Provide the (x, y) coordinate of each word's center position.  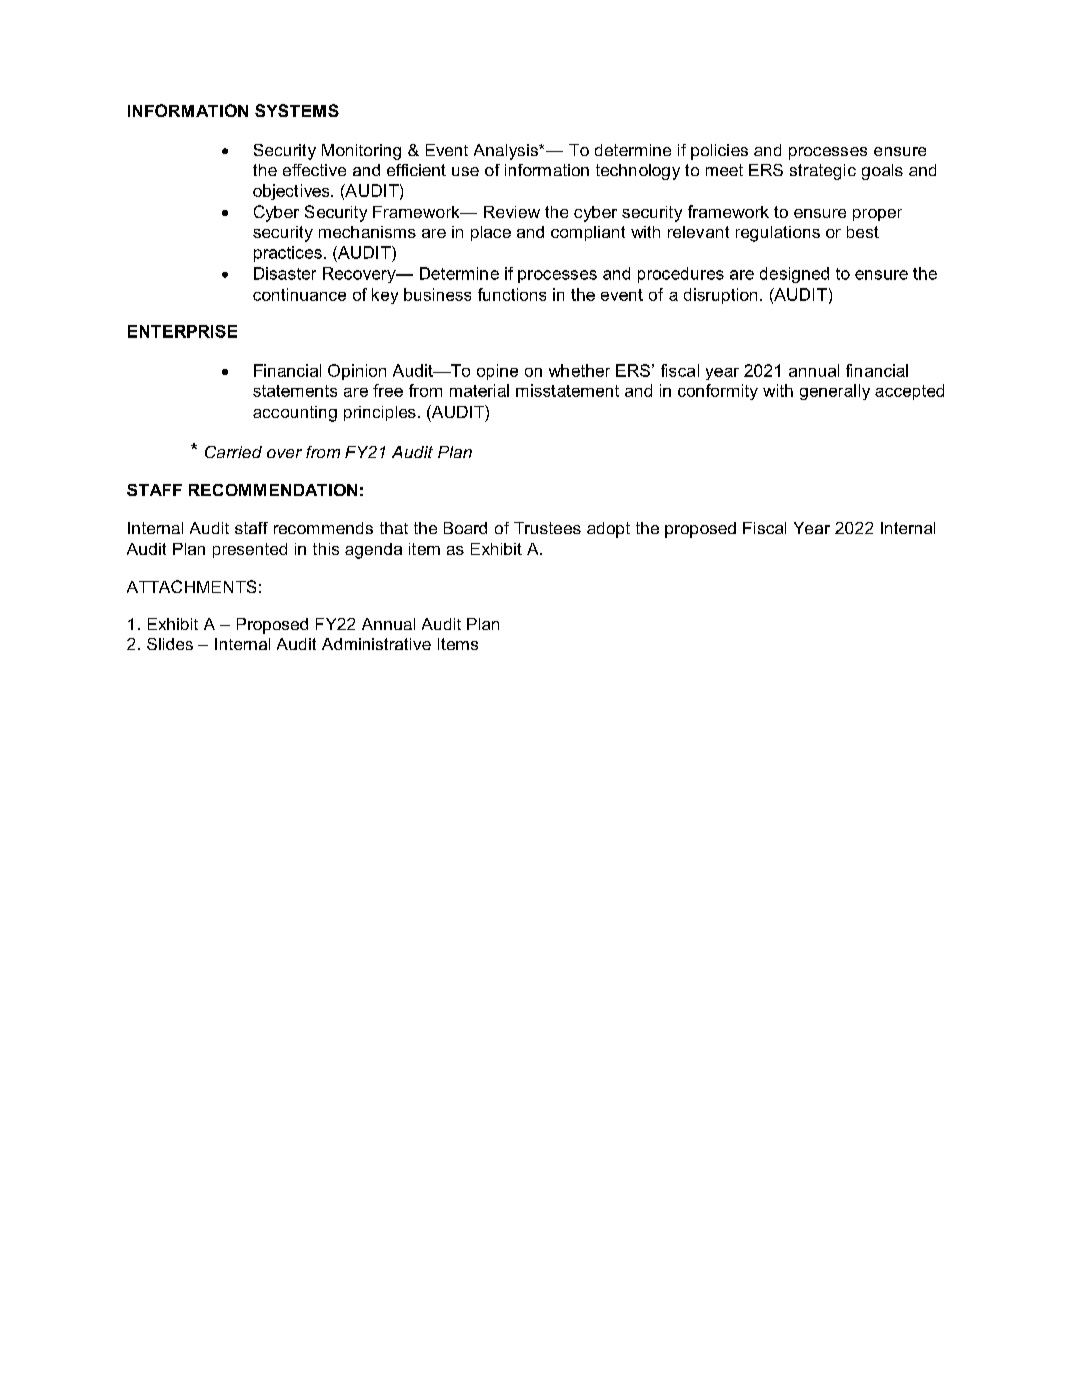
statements (295, 391)
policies (719, 152)
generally (835, 392)
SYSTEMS (297, 110)
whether (579, 370)
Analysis (507, 152)
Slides (170, 644)
